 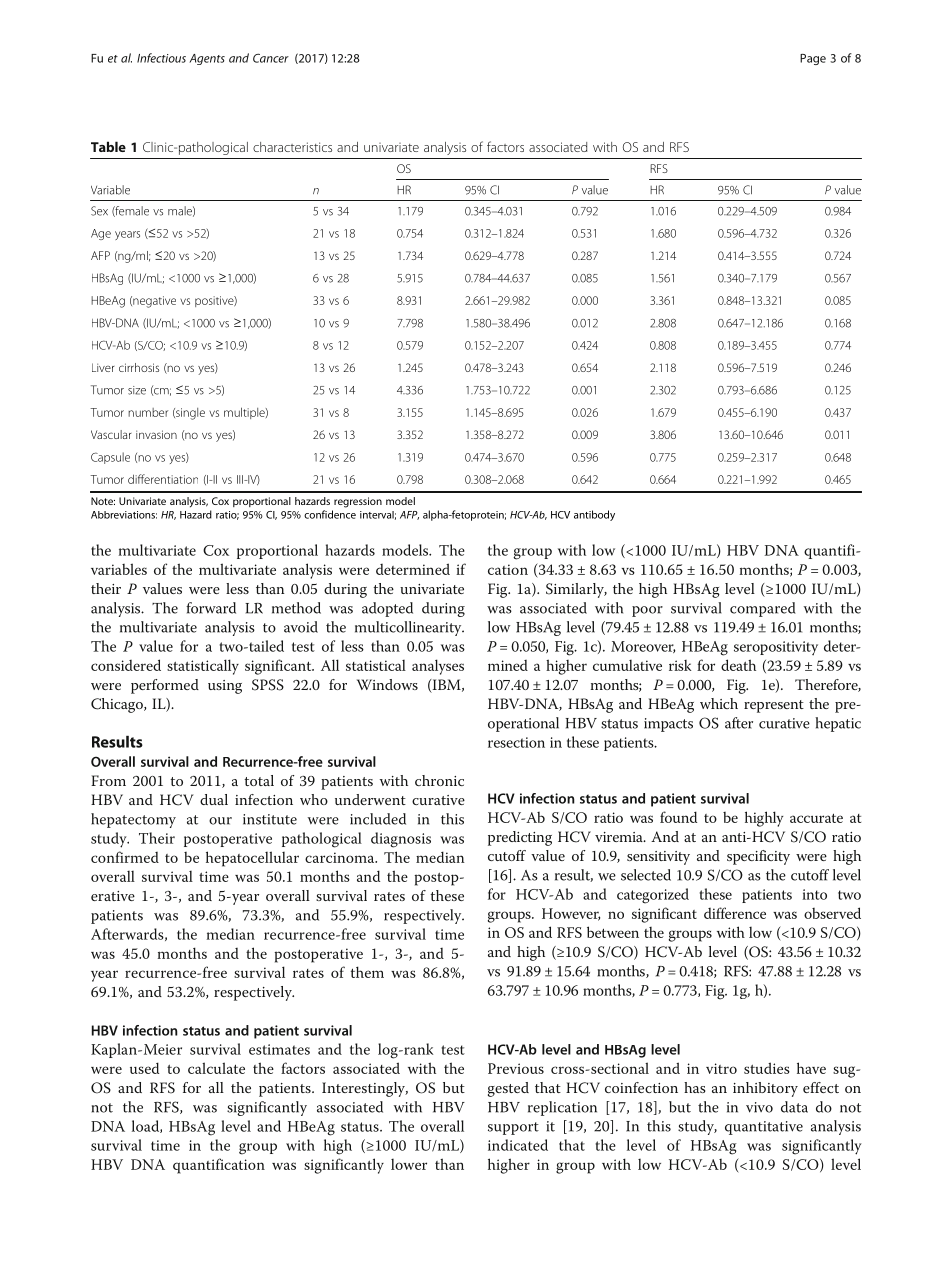 I want to click on accurate, so click(x=816, y=818).
